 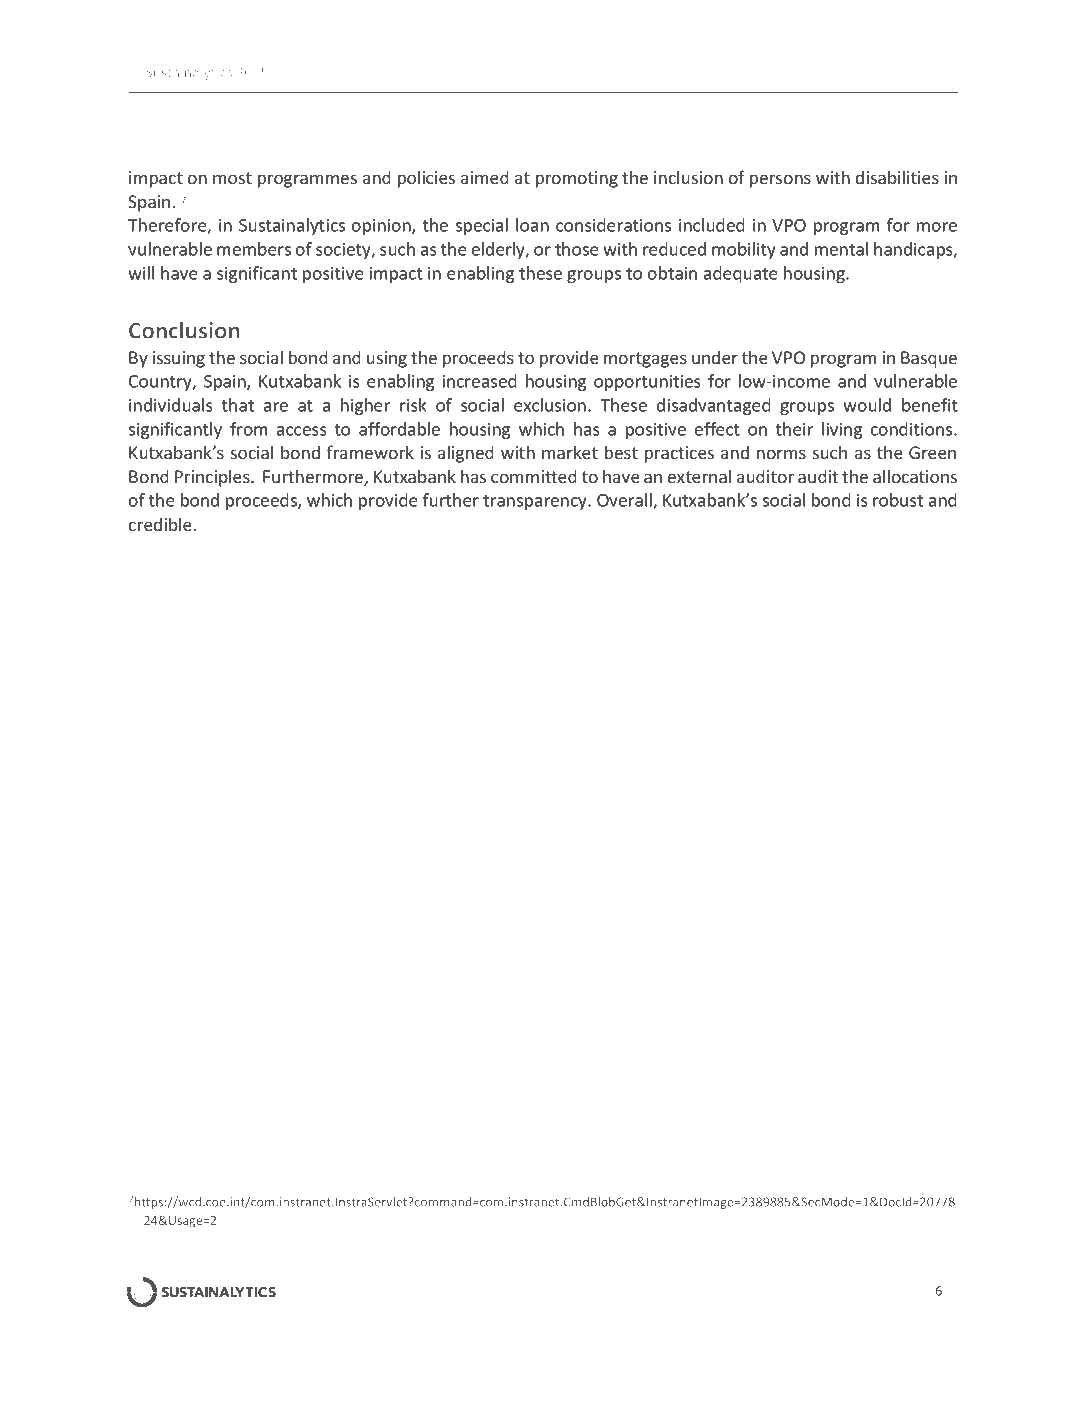 I want to click on those, so click(x=577, y=249).
